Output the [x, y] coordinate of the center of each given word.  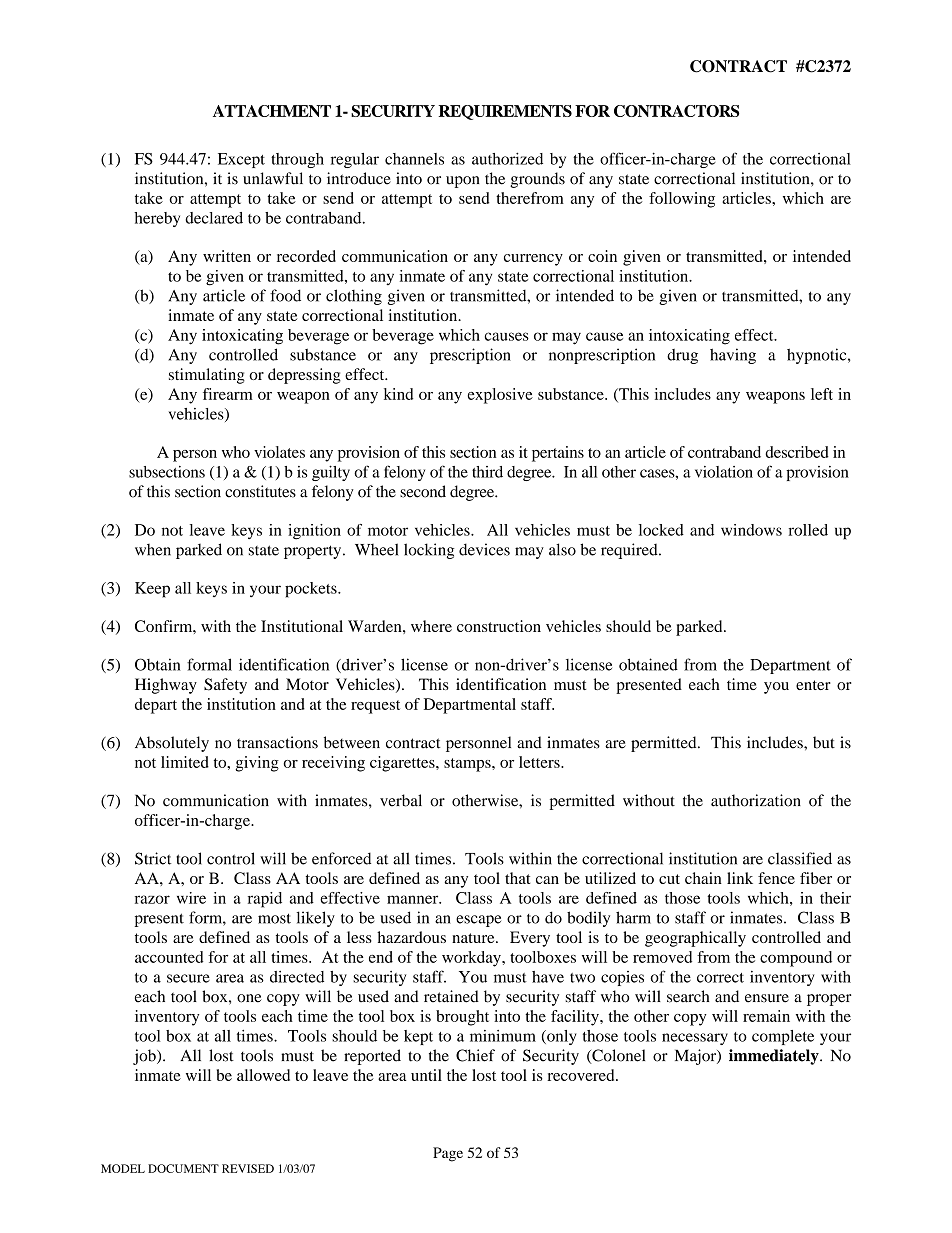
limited [185, 762]
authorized [507, 158]
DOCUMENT [183, 1168]
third [487, 472]
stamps [468, 765]
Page [448, 1154]
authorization [756, 800]
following [682, 200]
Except [241, 160]
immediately [775, 1057]
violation [724, 472]
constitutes [260, 491]
